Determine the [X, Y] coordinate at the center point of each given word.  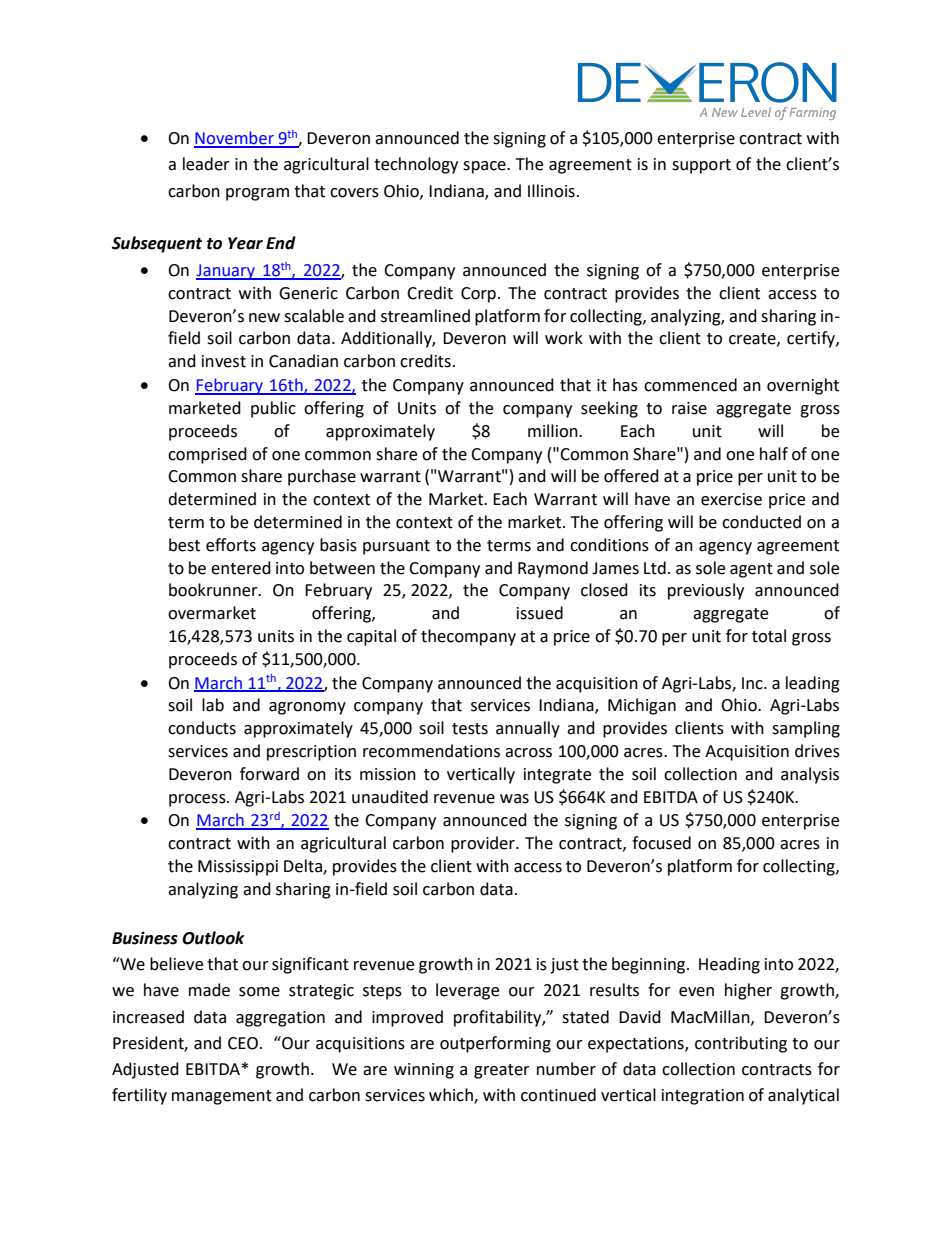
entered [241, 568]
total [769, 636]
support [701, 166]
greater [502, 1071]
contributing [741, 1044]
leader [206, 164]
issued [540, 613]
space [485, 167]
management [222, 1097]
